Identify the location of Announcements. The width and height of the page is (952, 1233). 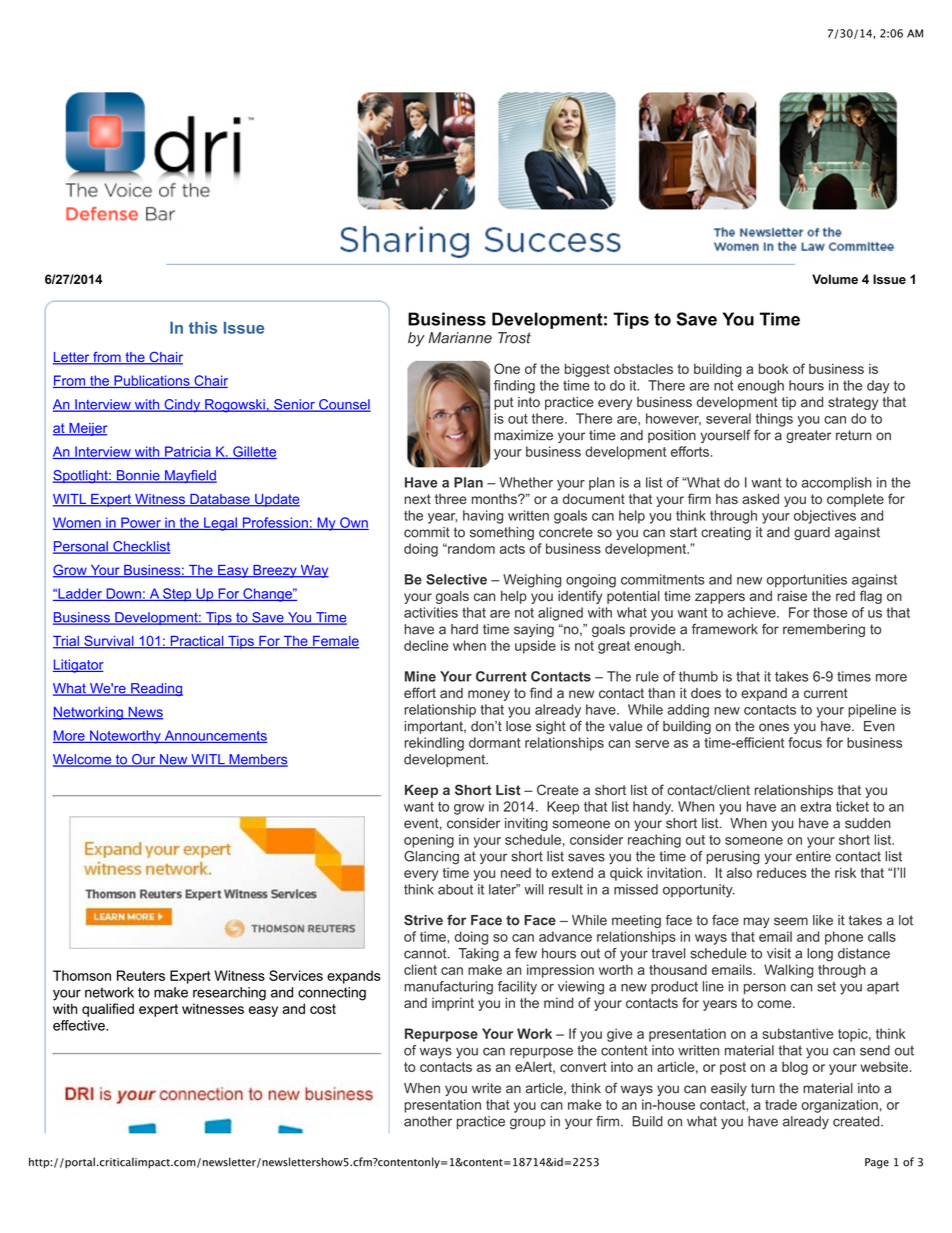
(214, 736).
